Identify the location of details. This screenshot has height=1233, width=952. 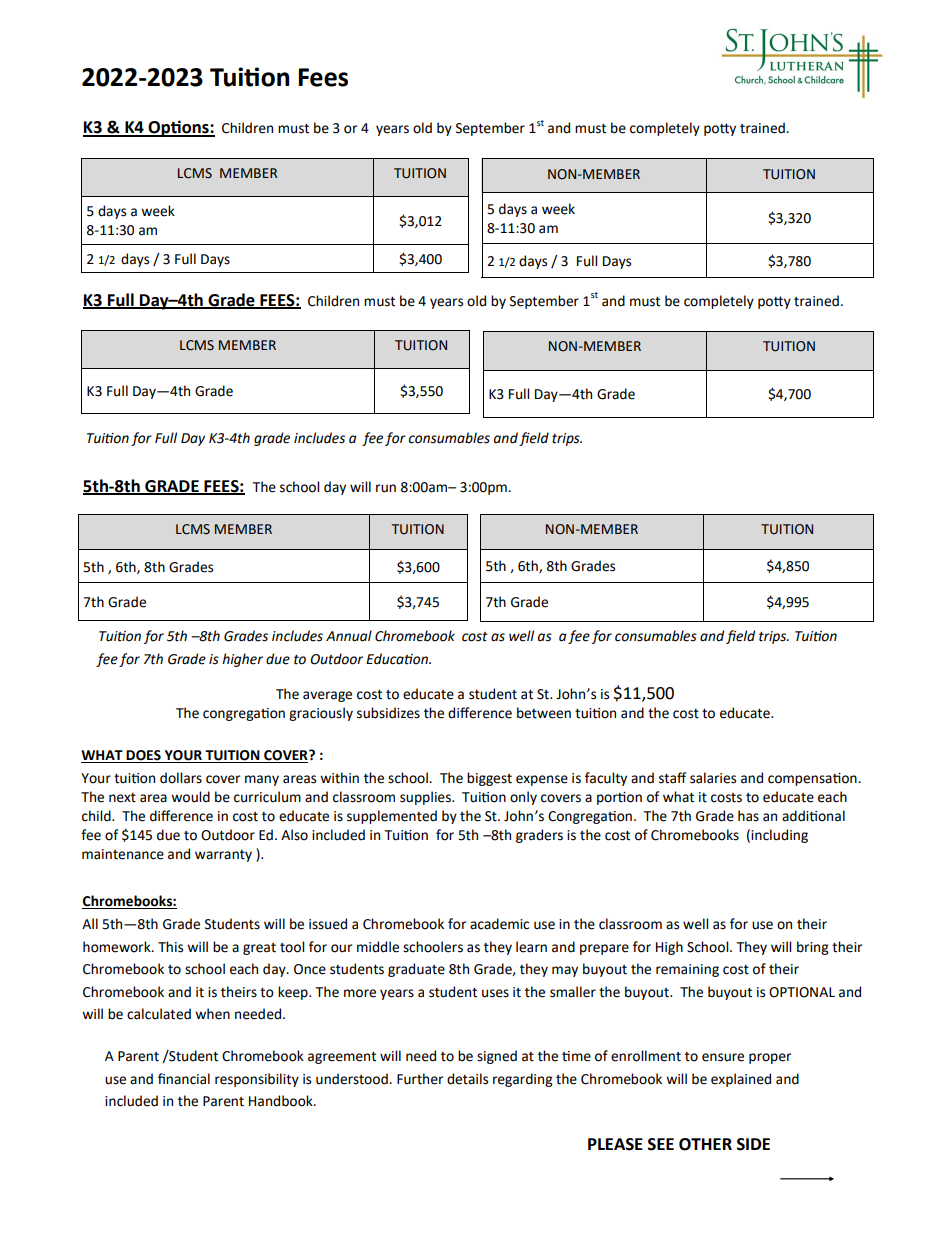
(467, 1079).
